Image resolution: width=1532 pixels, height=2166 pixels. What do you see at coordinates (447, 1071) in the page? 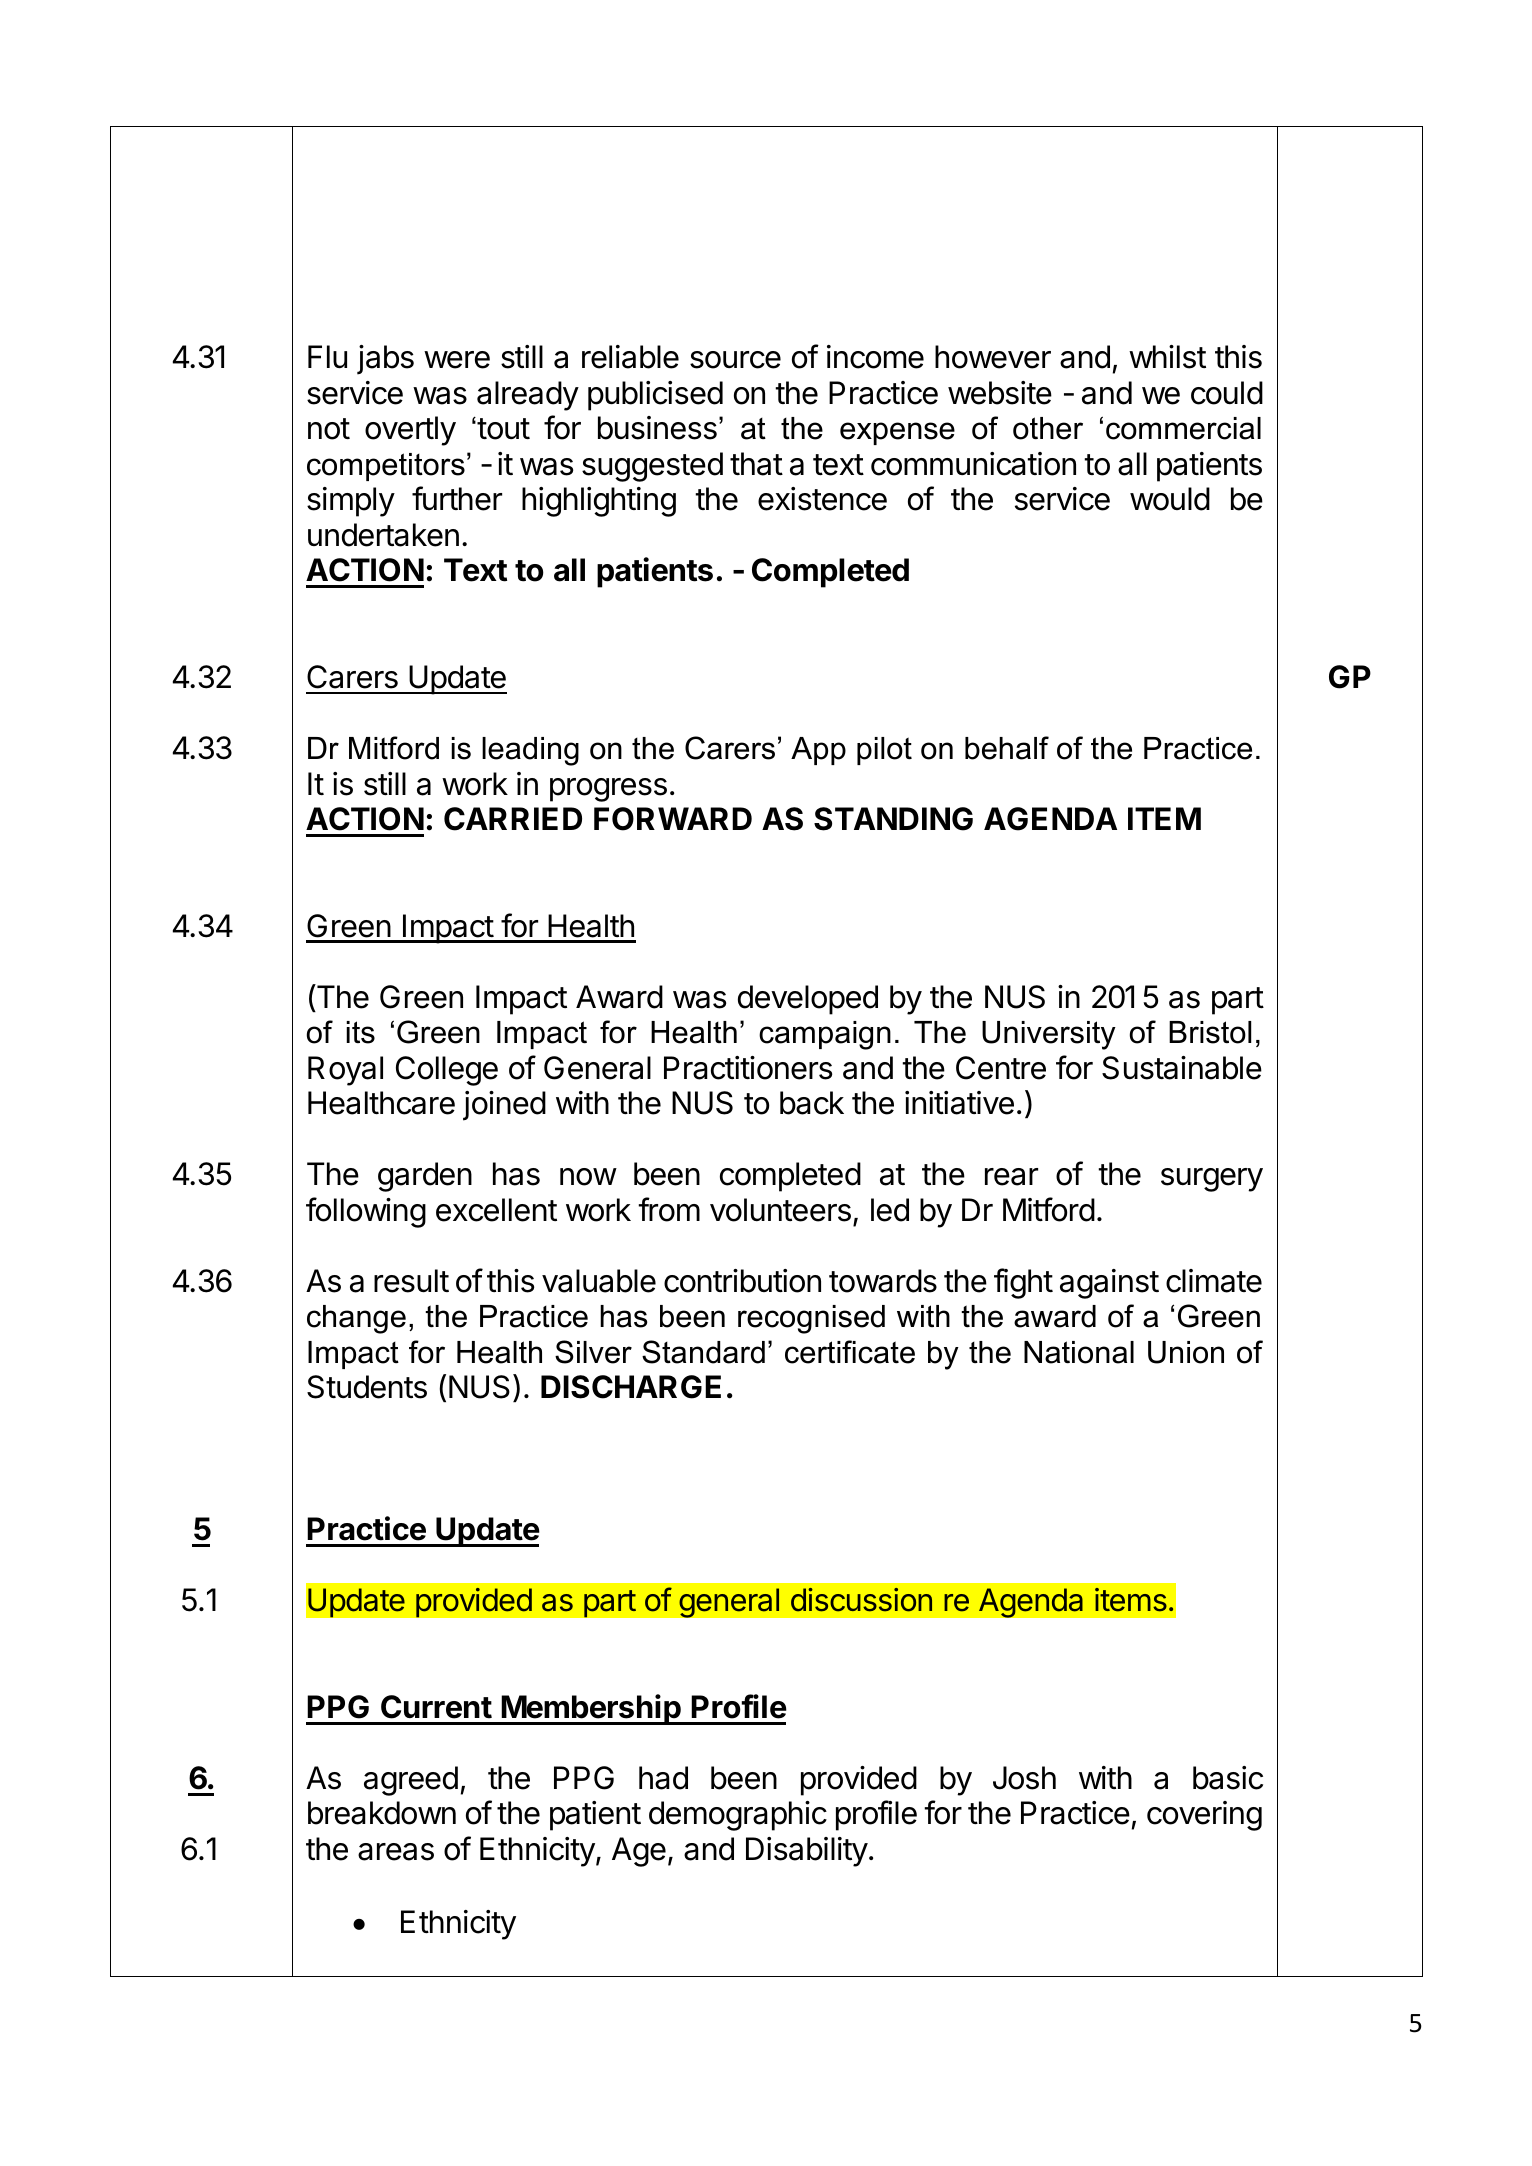
I see `College` at bounding box center [447, 1071].
